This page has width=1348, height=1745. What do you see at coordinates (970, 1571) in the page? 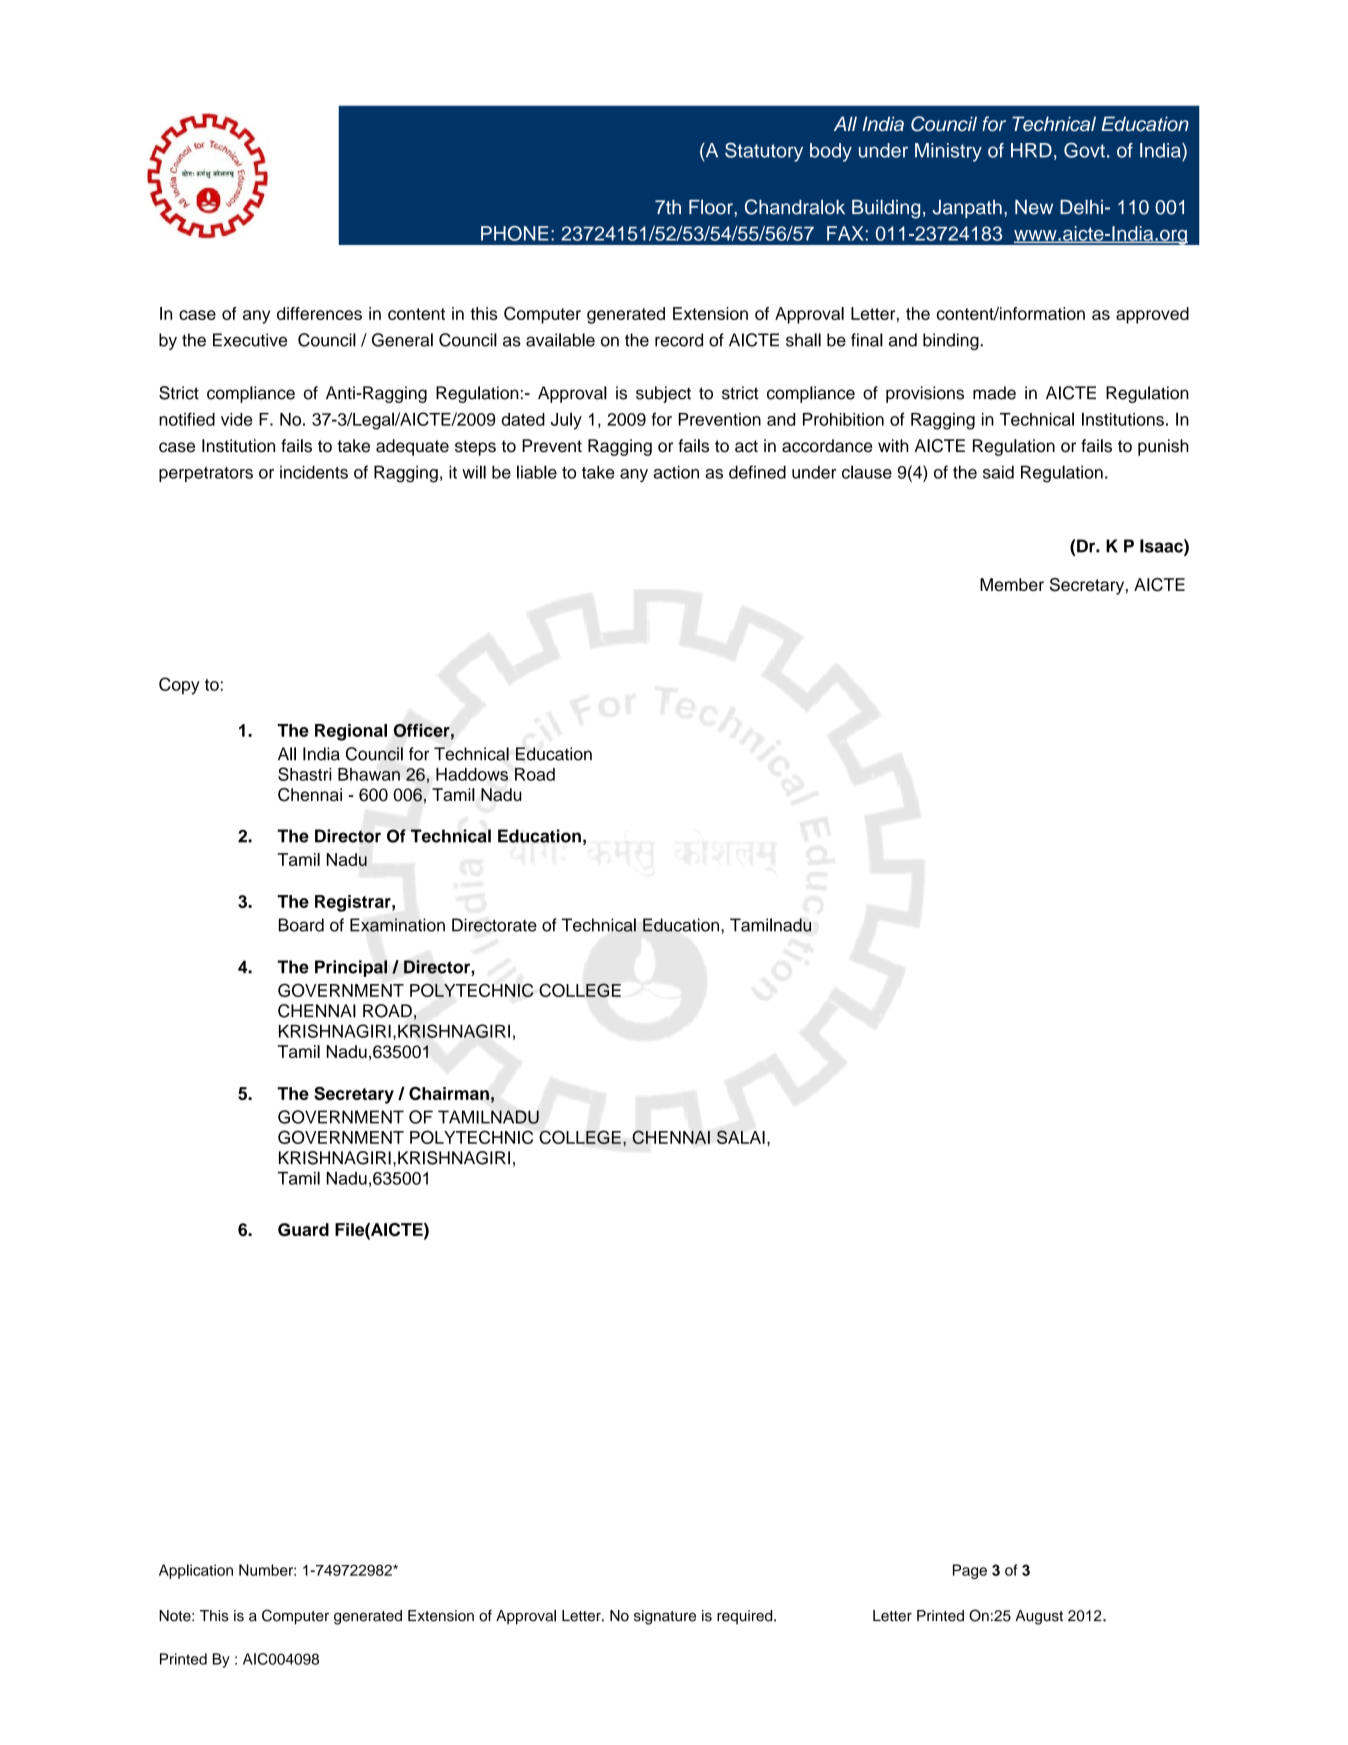
I see `Page` at bounding box center [970, 1571].
